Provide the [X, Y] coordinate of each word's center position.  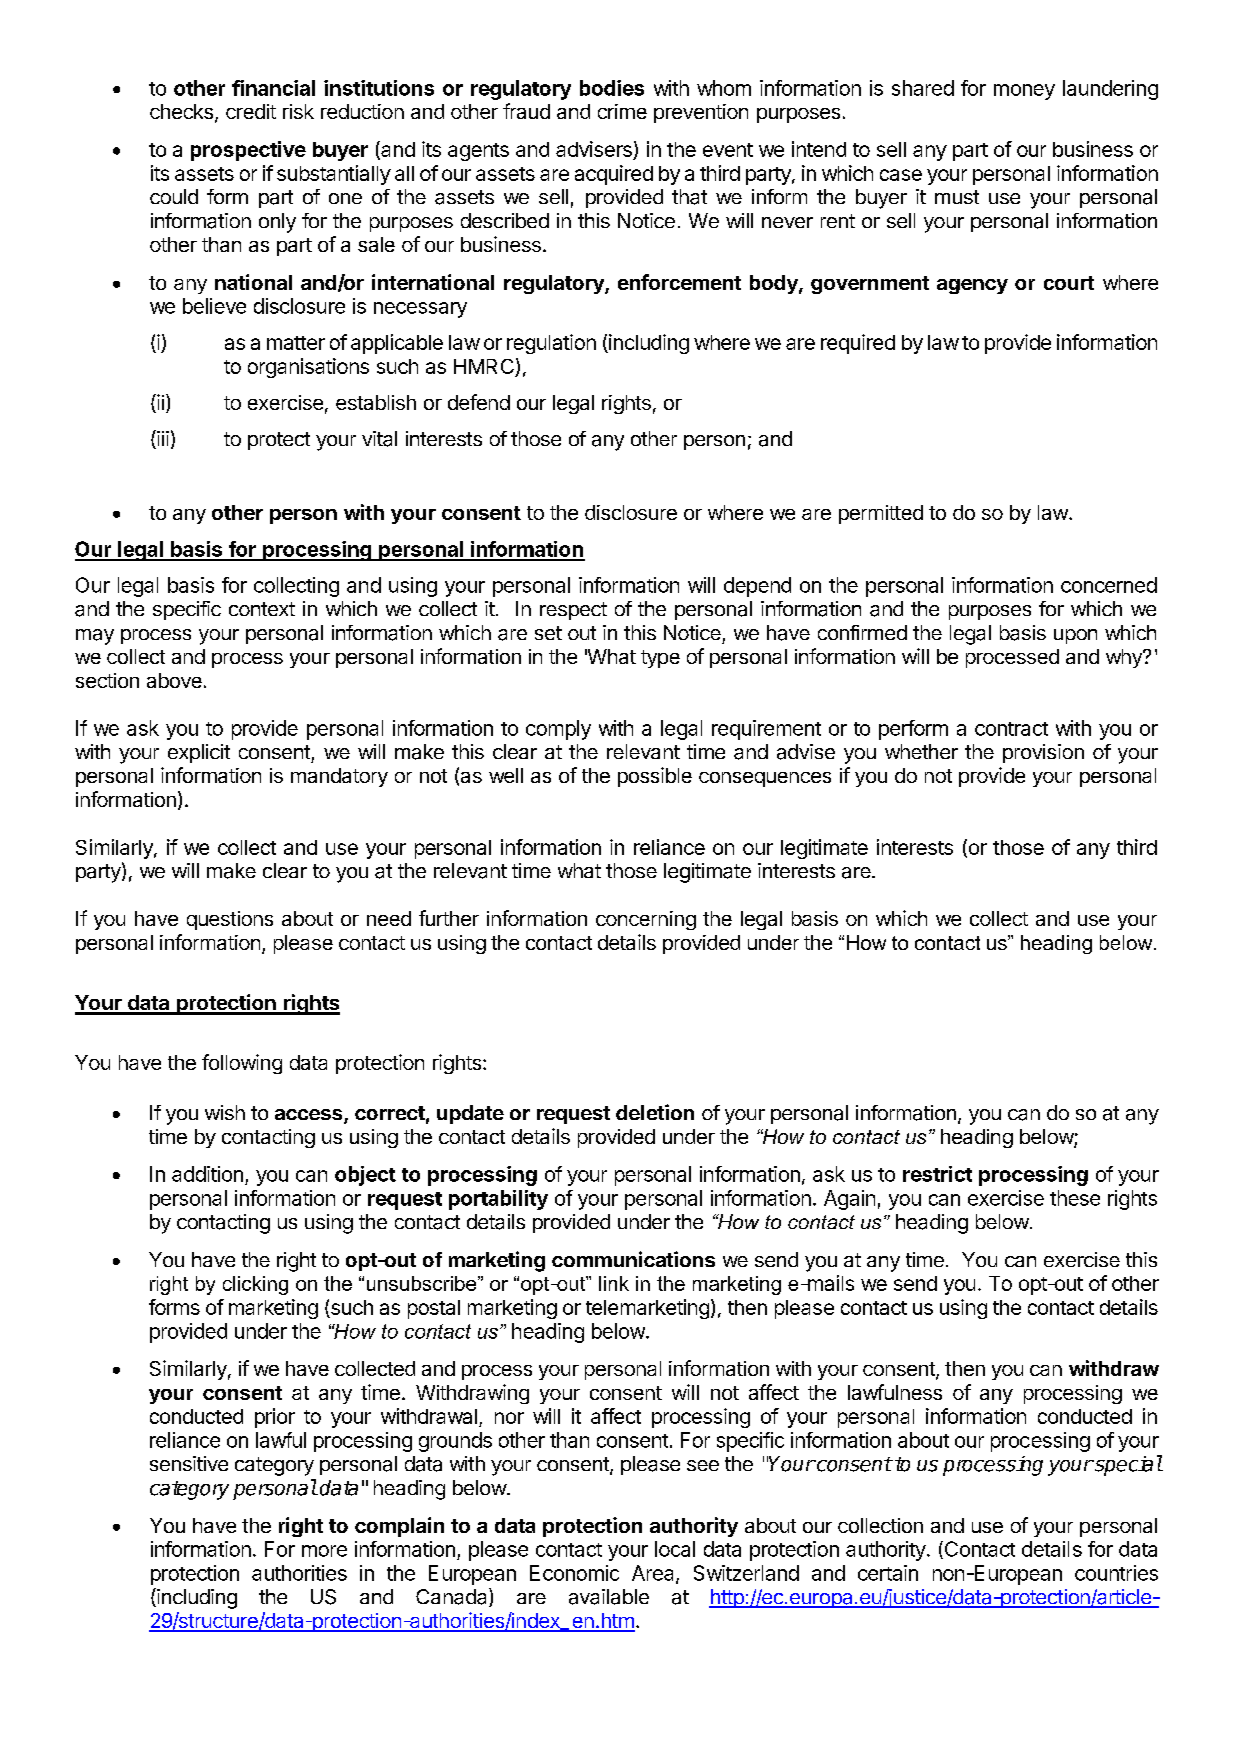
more [324, 1551]
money [1024, 92]
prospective [248, 151]
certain [888, 1573]
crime [622, 111]
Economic [574, 1573]
